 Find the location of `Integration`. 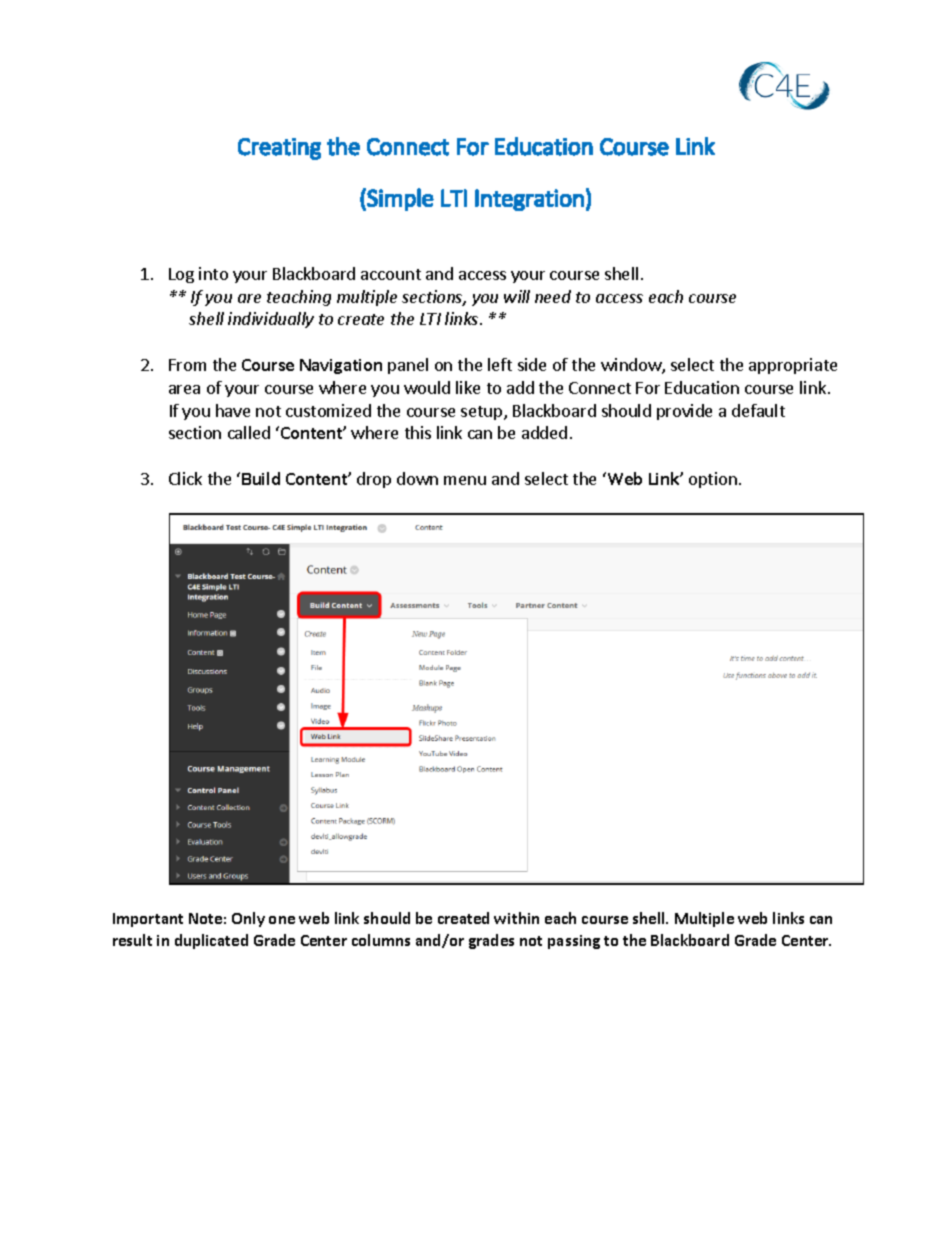

Integration is located at coordinates (529, 200).
